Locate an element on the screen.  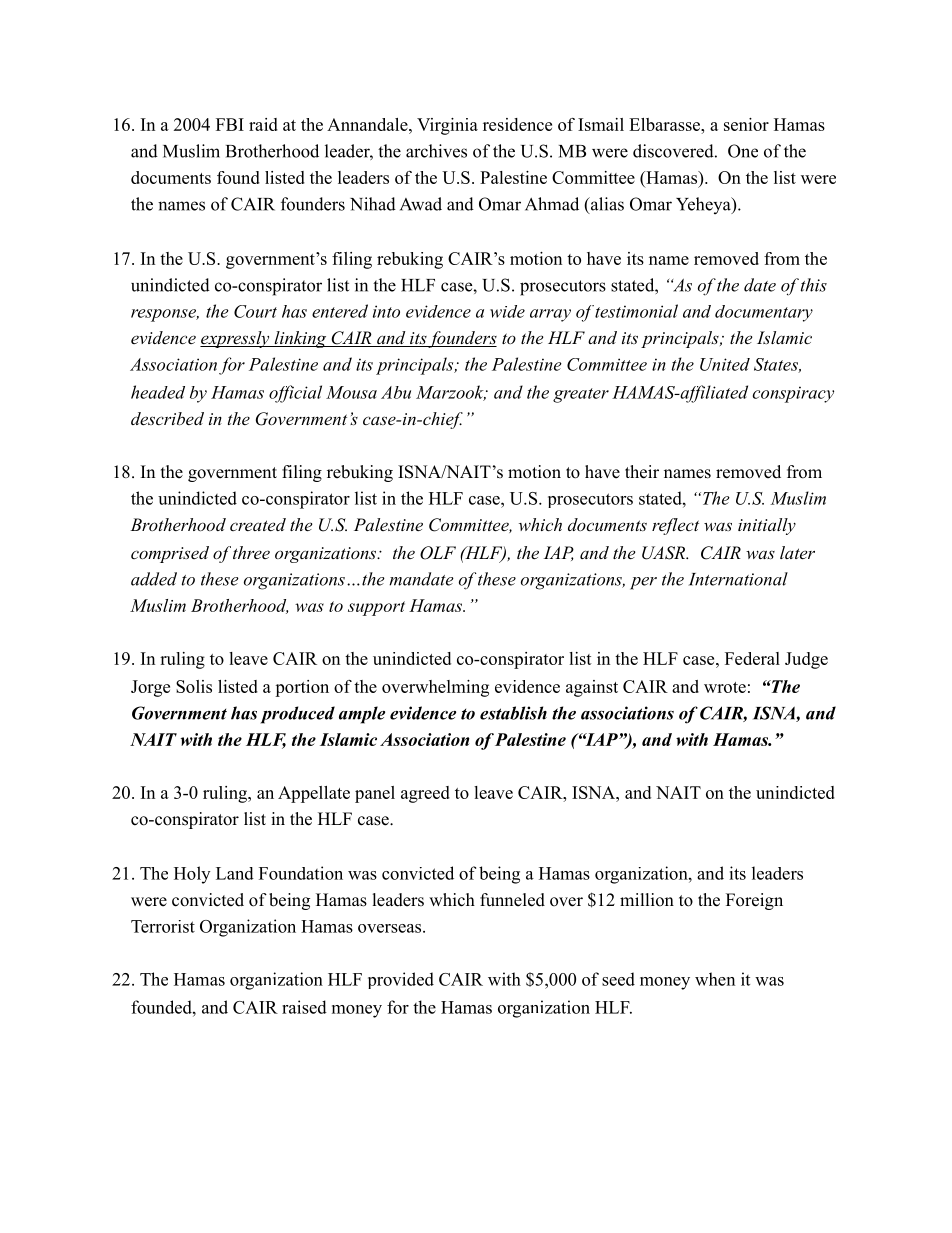
provided is located at coordinates (401, 980).
